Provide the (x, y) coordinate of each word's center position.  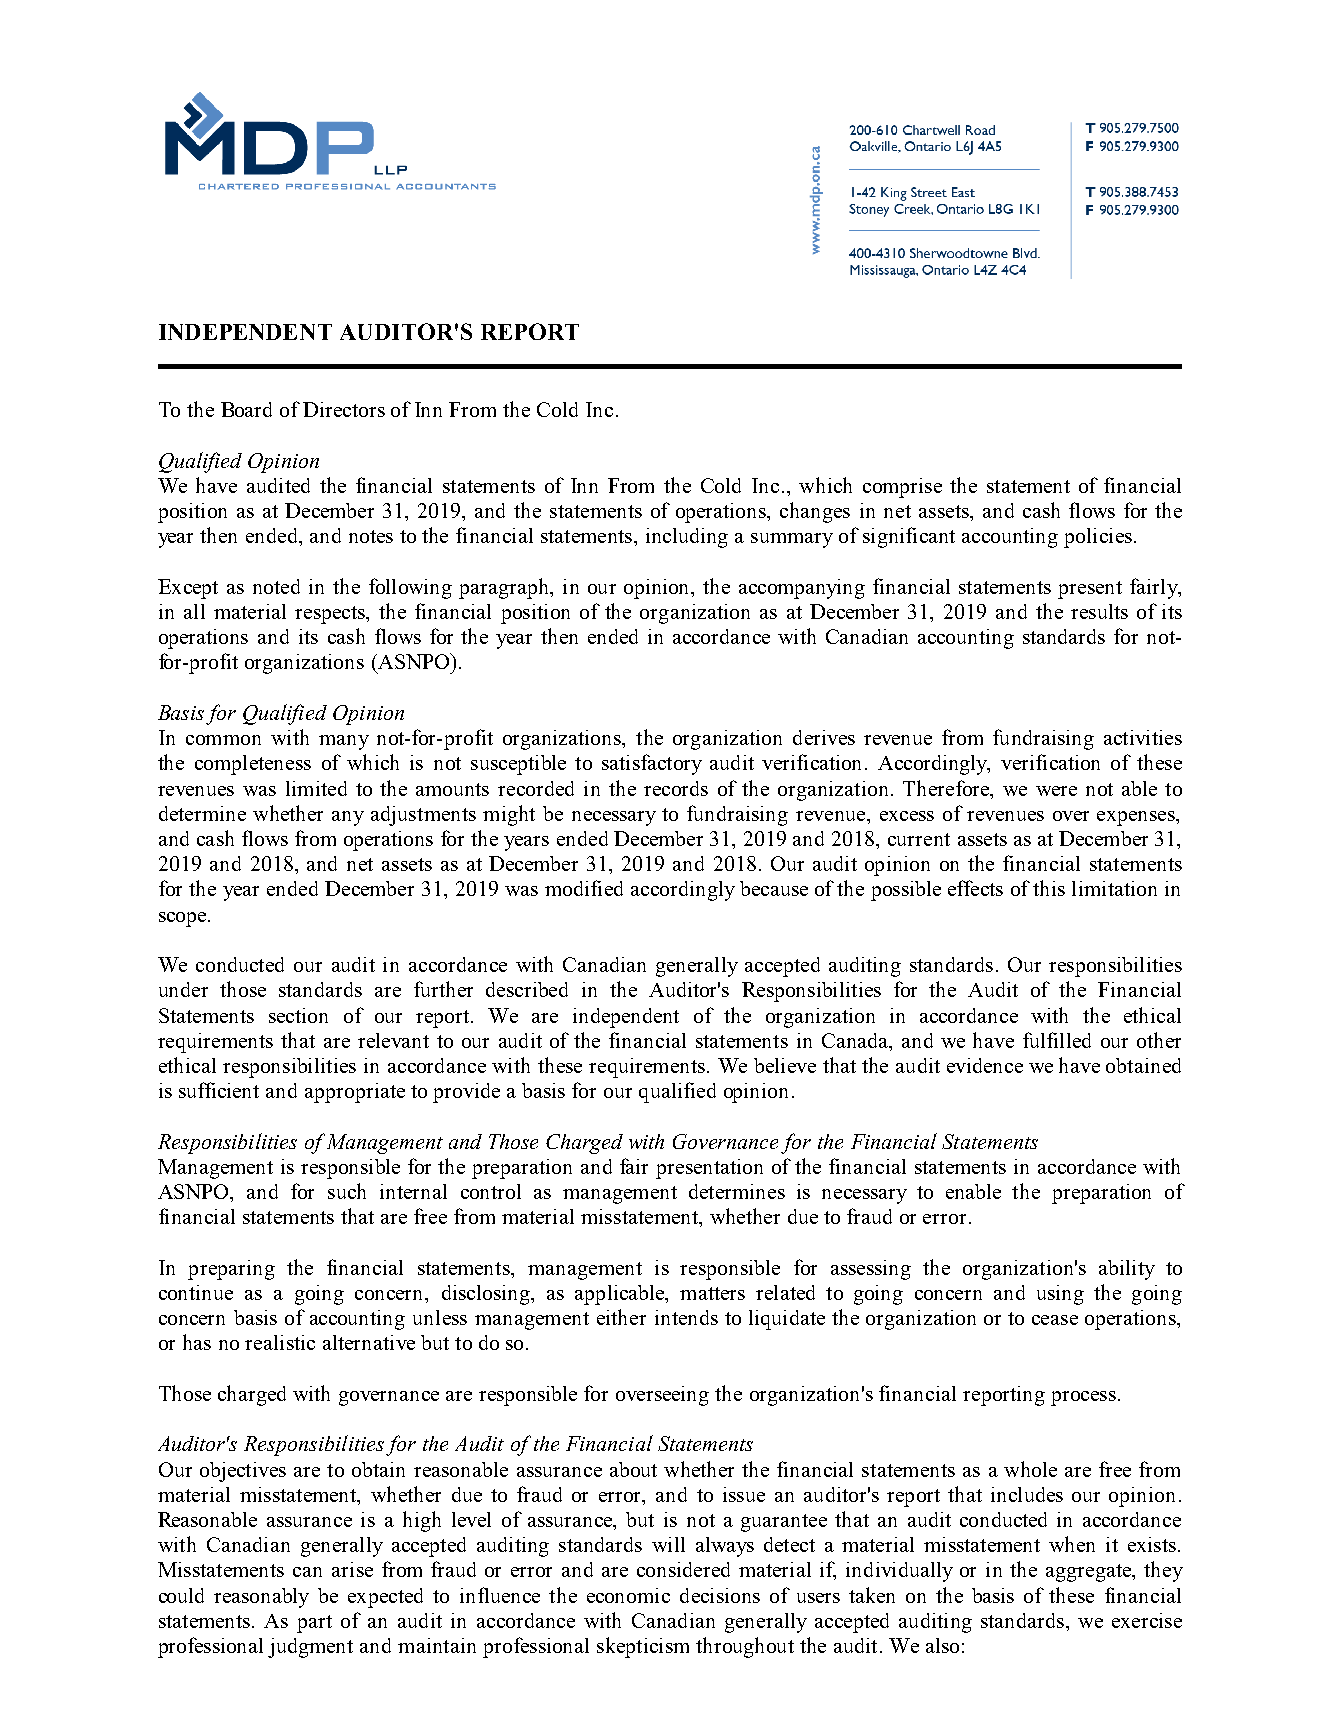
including (687, 538)
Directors (344, 409)
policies (1098, 538)
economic (628, 1595)
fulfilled (1057, 1040)
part (314, 1624)
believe (785, 1065)
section (298, 1015)
